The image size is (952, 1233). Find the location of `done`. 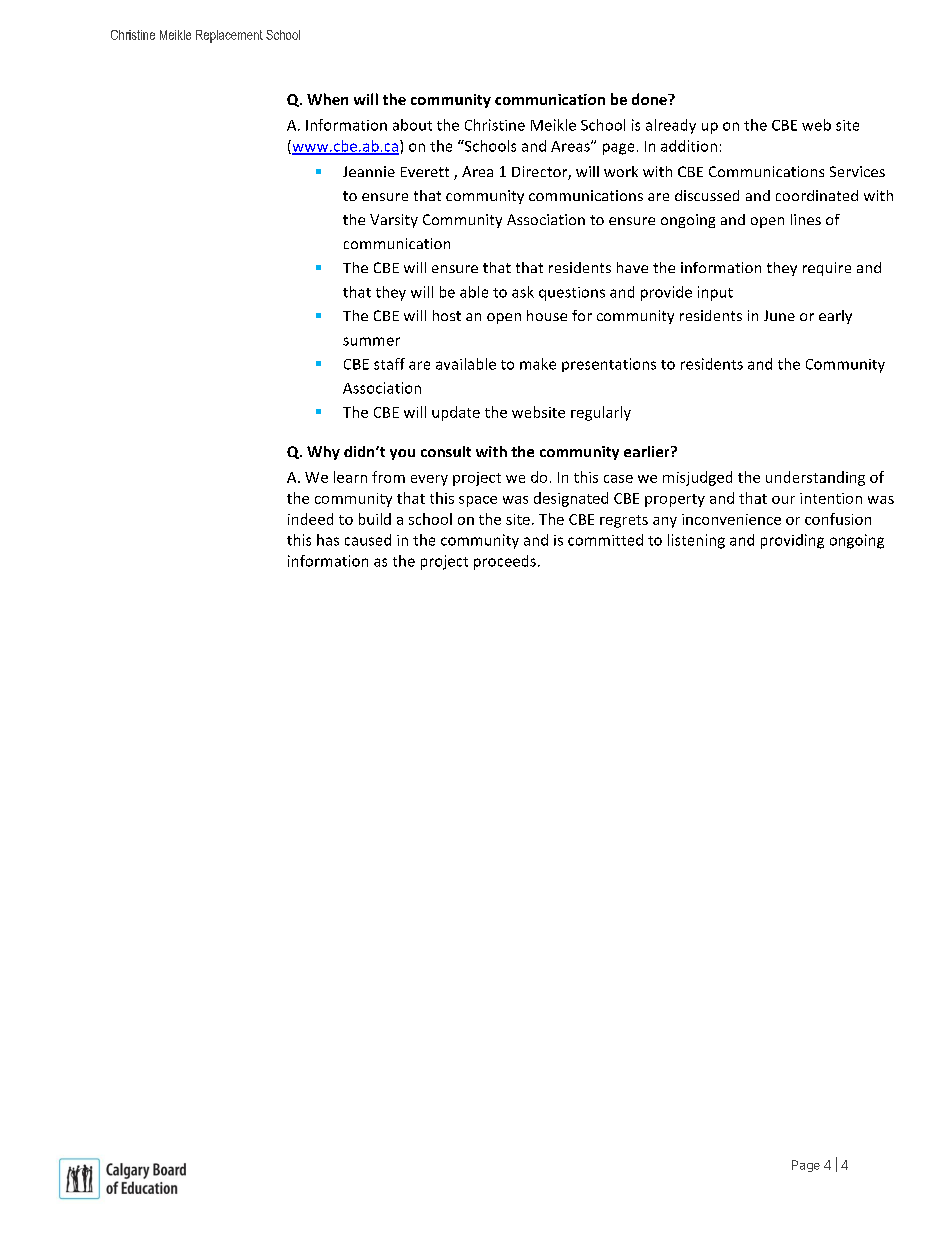

done is located at coordinates (650, 99).
